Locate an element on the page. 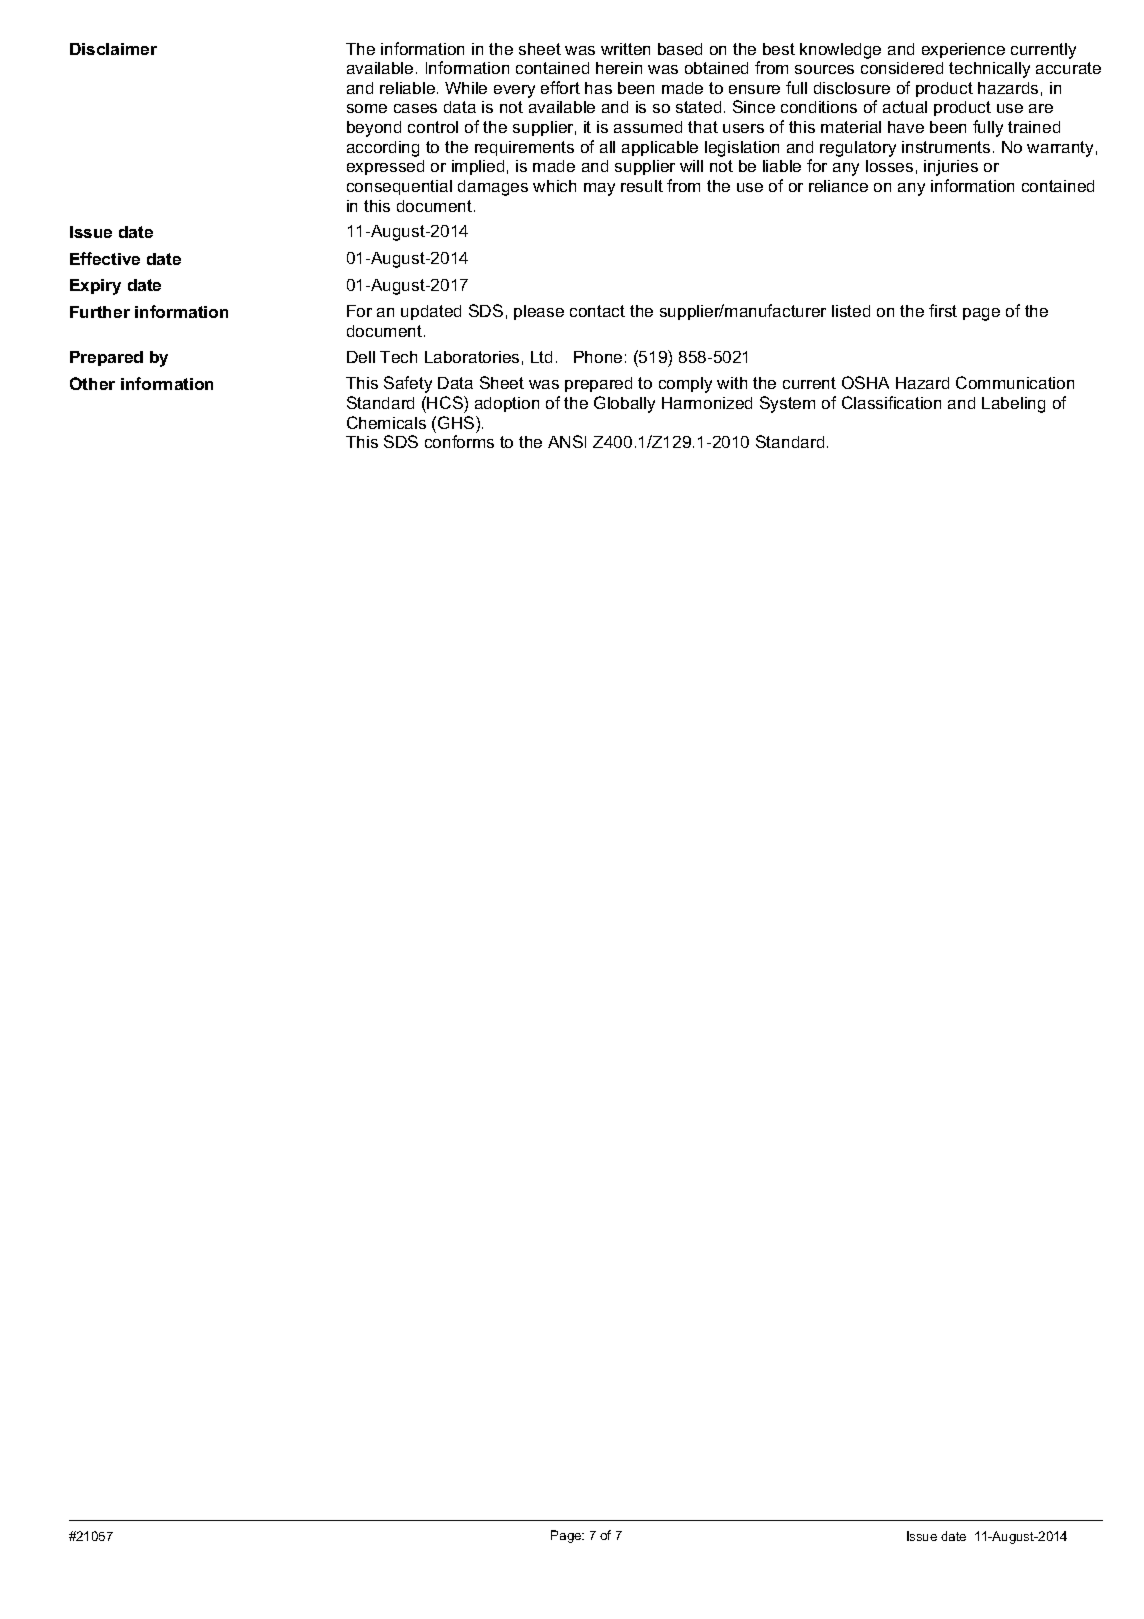 This page has height=1619, width=1144. herein is located at coordinates (619, 68).
